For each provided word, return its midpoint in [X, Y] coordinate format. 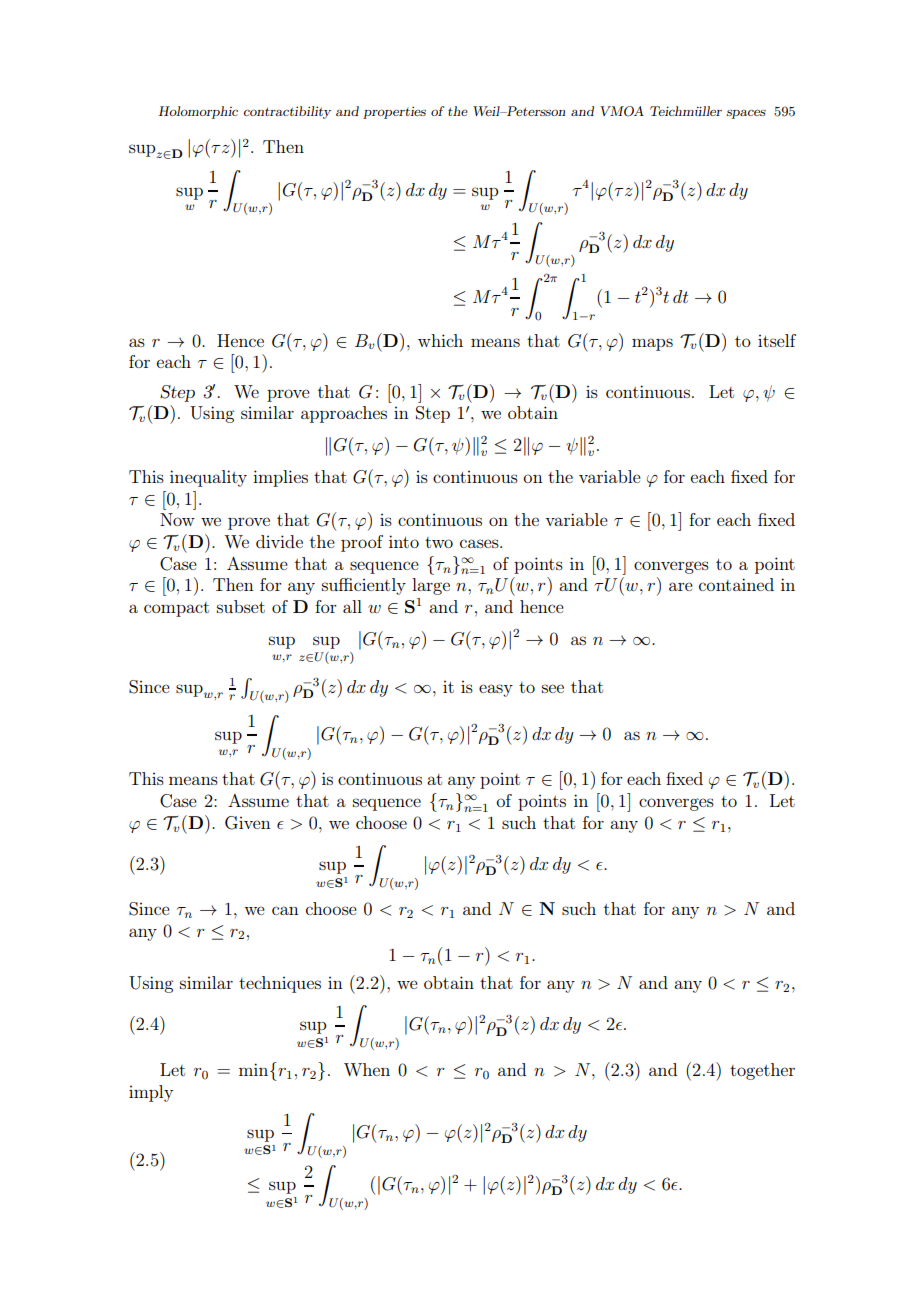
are [681, 586]
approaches [344, 414]
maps [652, 344]
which [440, 340]
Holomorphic [198, 112]
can [285, 910]
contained [736, 584]
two [439, 542]
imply [151, 1093]
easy [496, 690]
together [762, 1071]
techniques [280, 984]
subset [241, 606]
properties [394, 112]
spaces [746, 114]
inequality [208, 478]
